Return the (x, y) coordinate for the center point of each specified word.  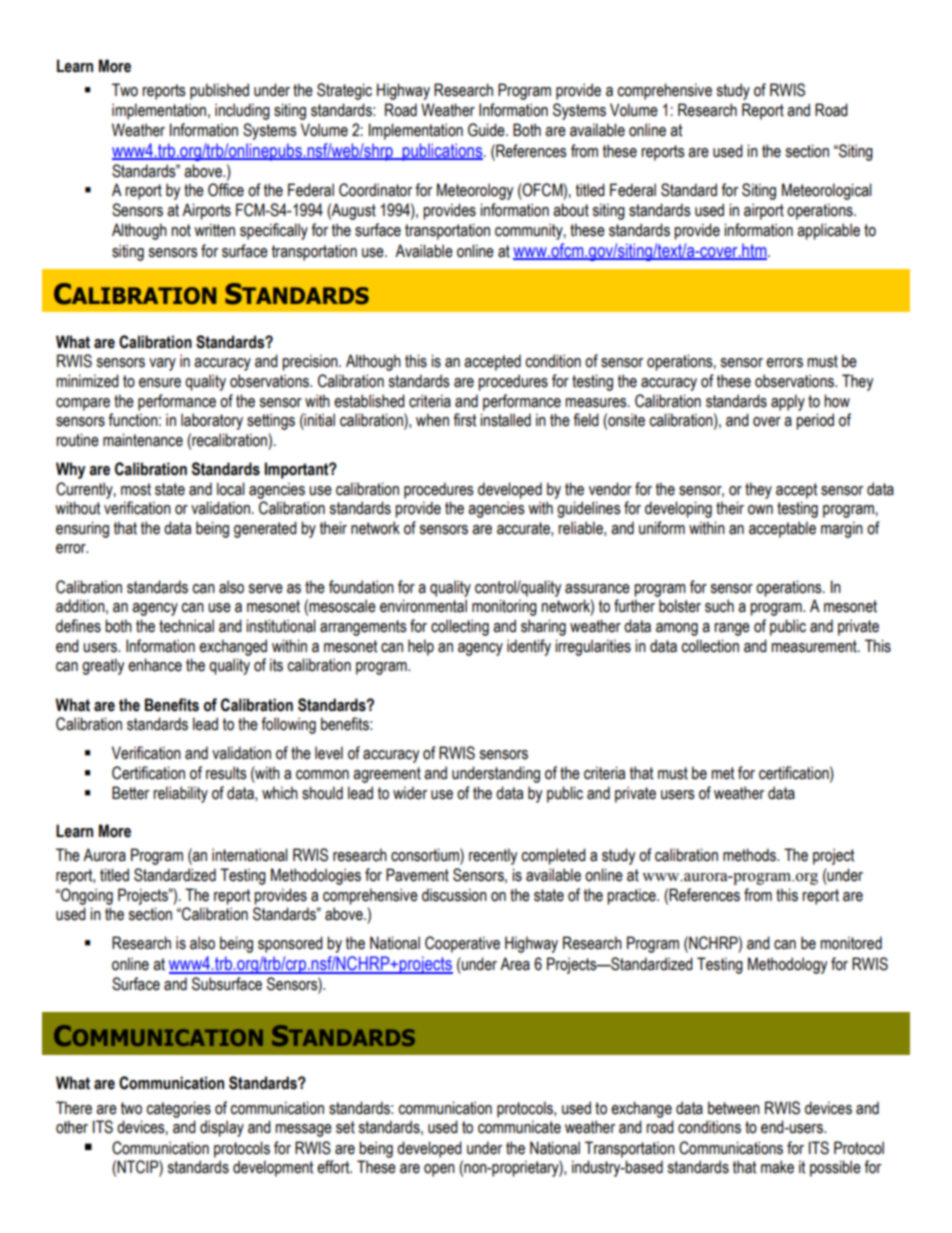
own (760, 510)
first (464, 420)
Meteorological (827, 191)
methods (751, 855)
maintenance (143, 440)
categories (178, 1109)
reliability (180, 794)
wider (410, 793)
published (219, 91)
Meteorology (475, 191)
